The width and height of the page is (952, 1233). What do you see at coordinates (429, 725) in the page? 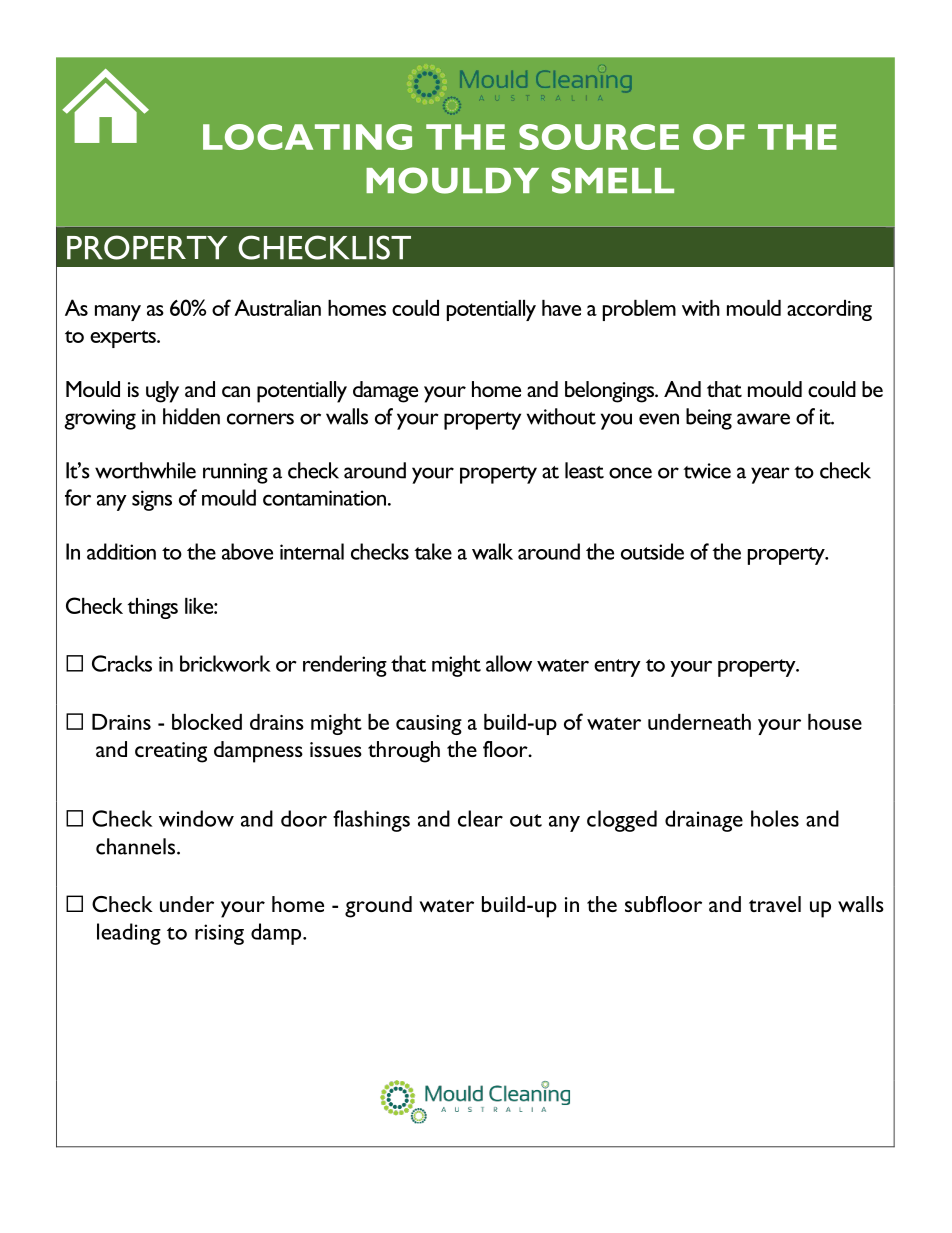
I see `causing` at bounding box center [429, 725].
